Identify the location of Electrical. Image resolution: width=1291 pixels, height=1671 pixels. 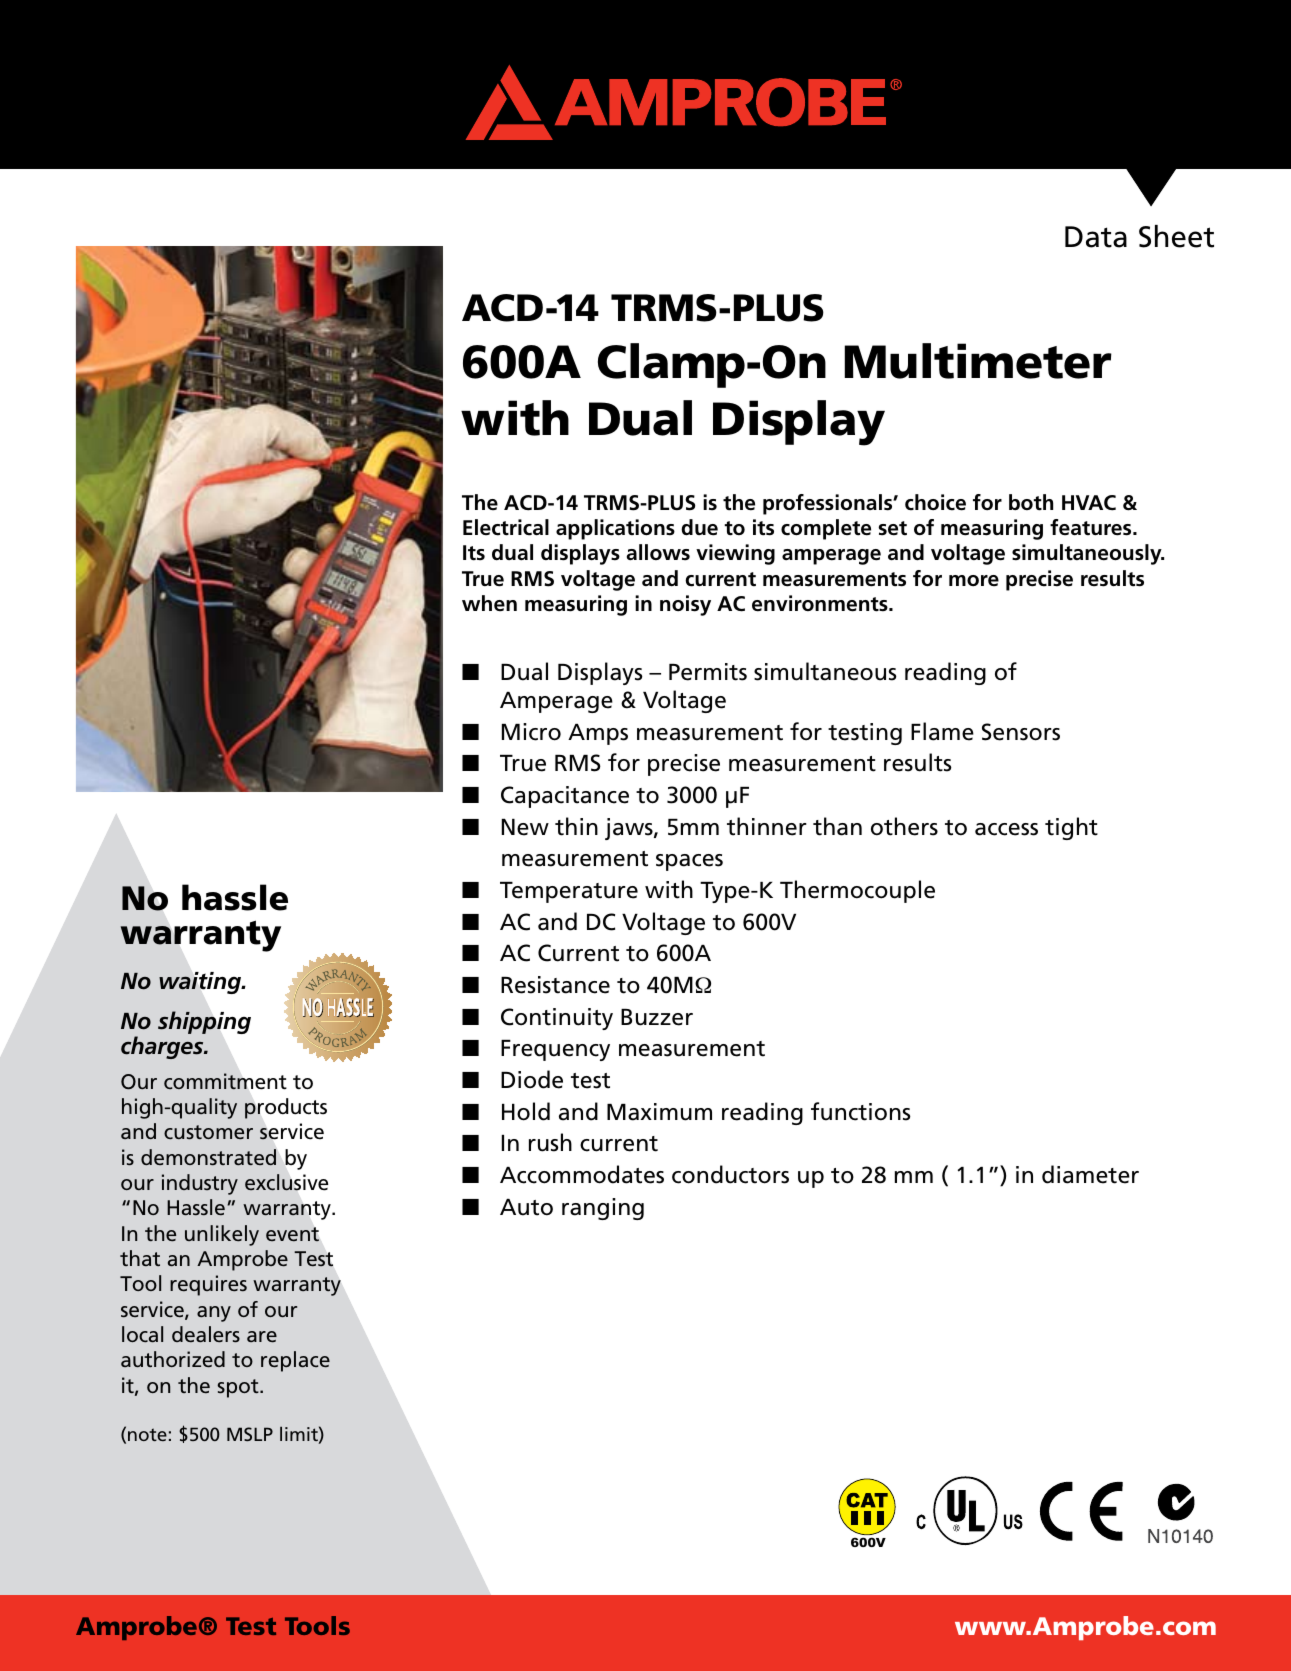
(506, 527).
